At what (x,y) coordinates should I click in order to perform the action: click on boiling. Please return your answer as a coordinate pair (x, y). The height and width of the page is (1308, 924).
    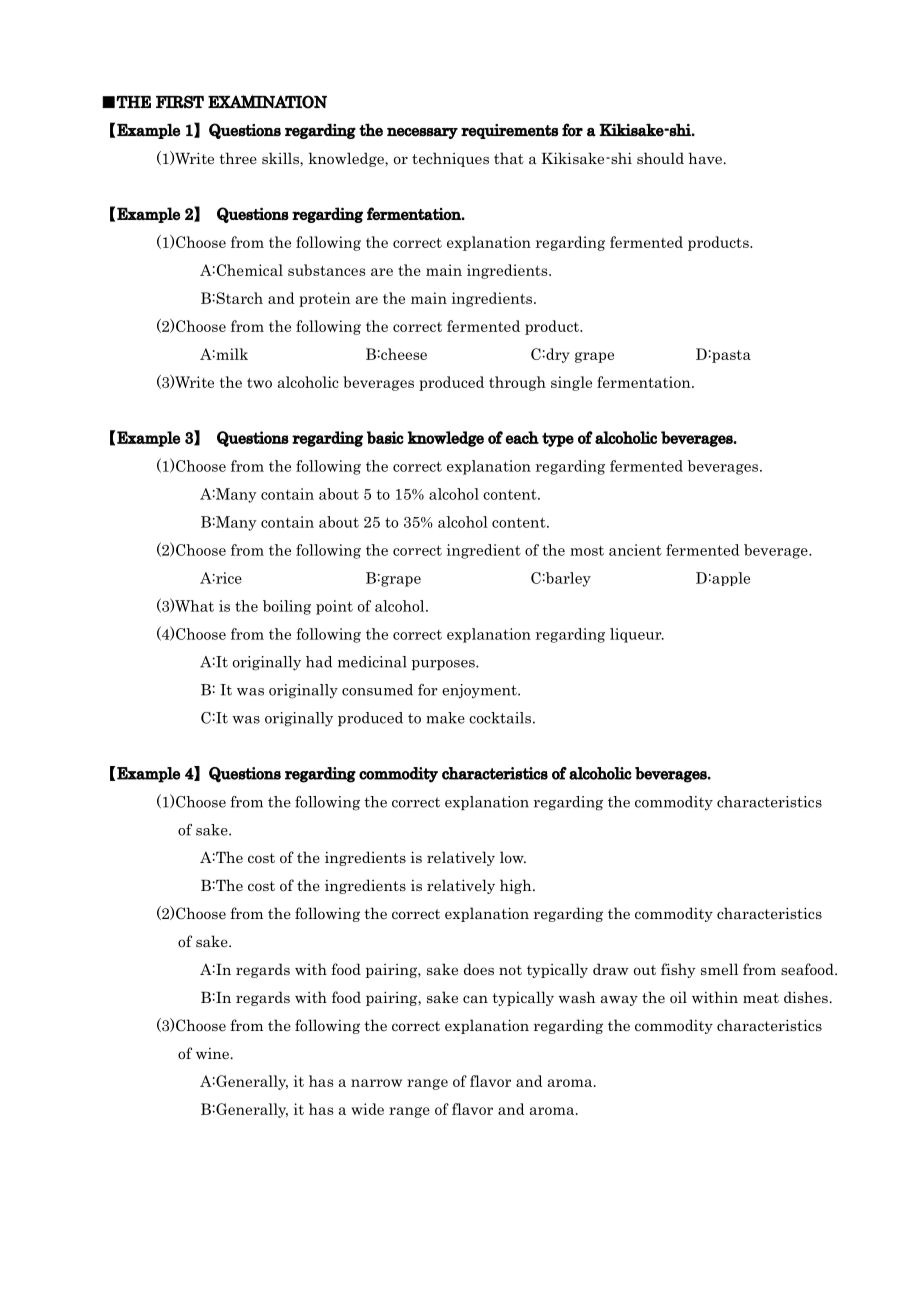
    Looking at the image, I should click on (287, 607).
